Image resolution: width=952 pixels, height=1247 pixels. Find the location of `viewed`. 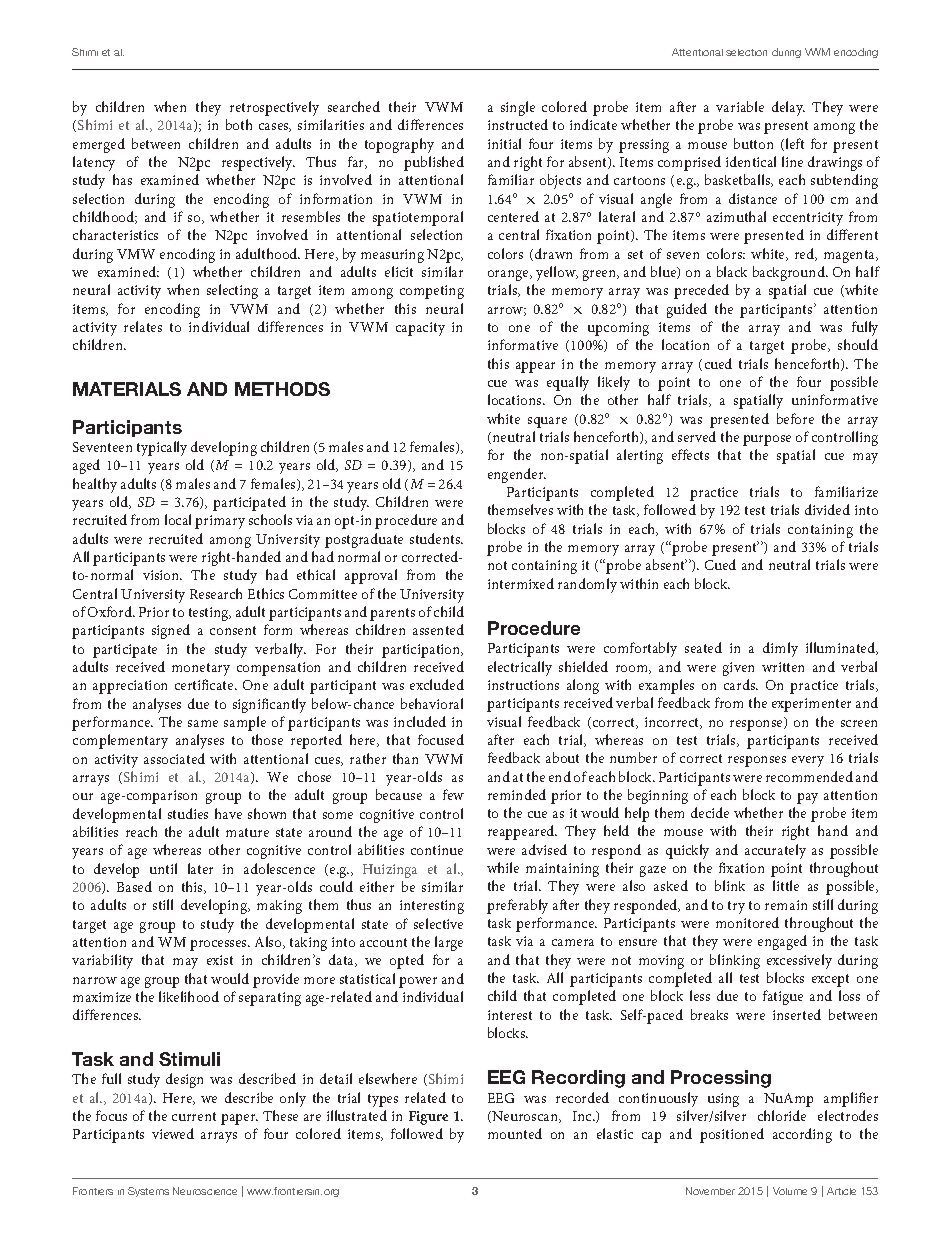

viewed is located at coordinates (173, 1133).
